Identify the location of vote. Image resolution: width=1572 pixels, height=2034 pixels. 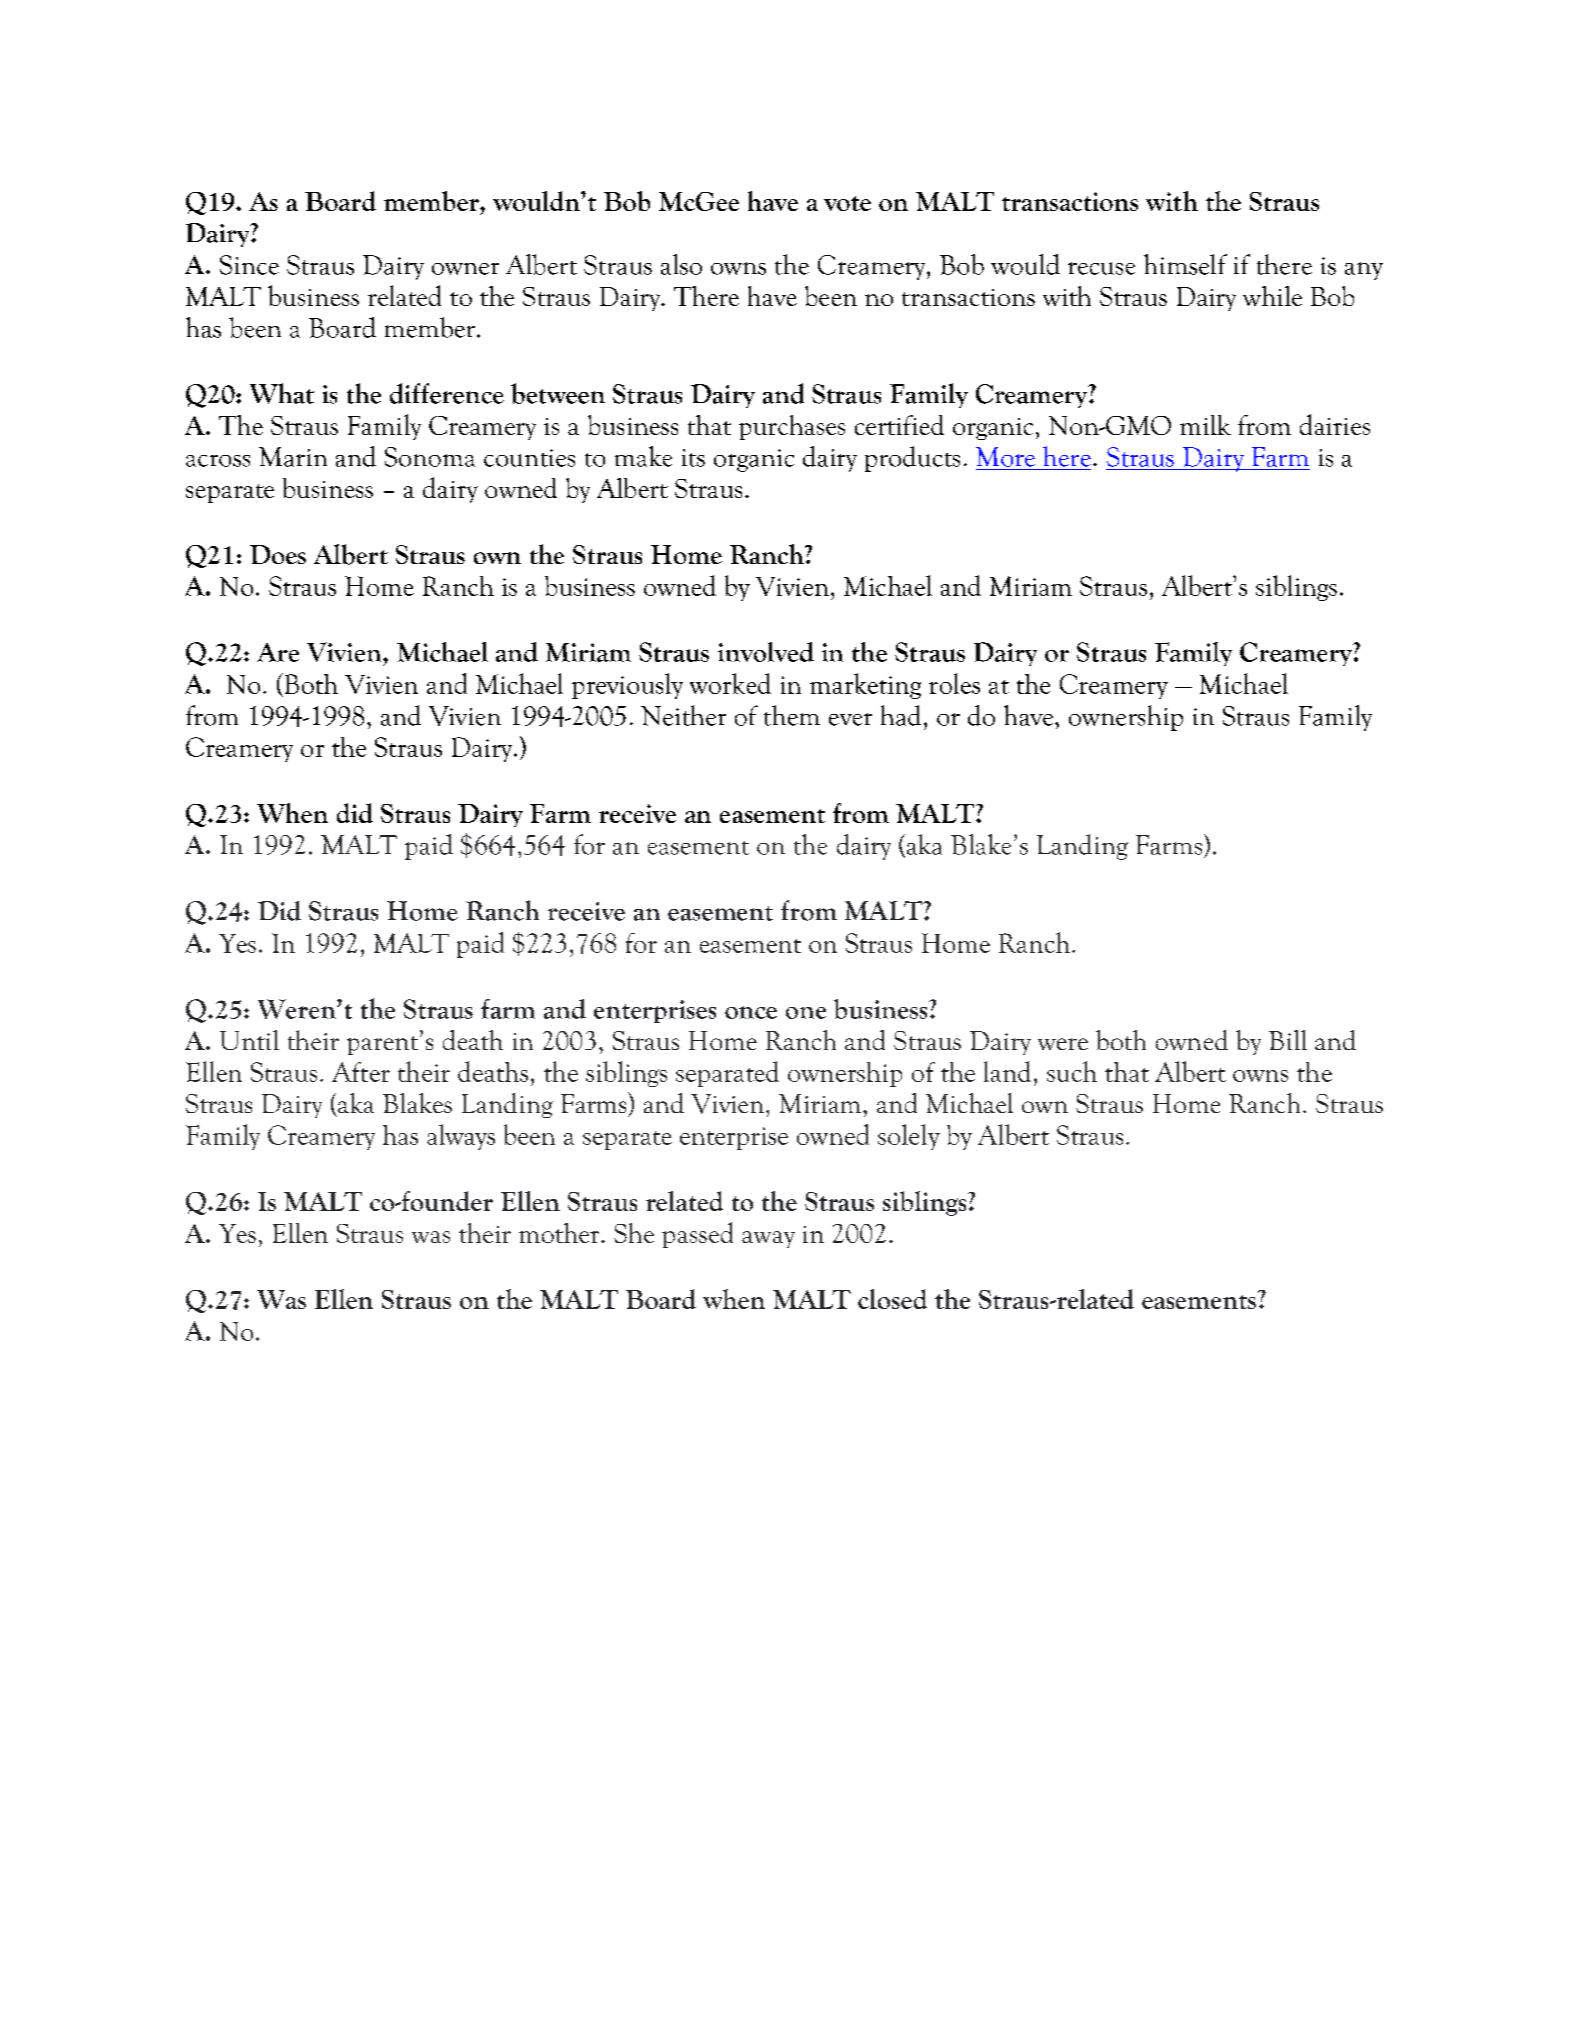
(847, 203).
